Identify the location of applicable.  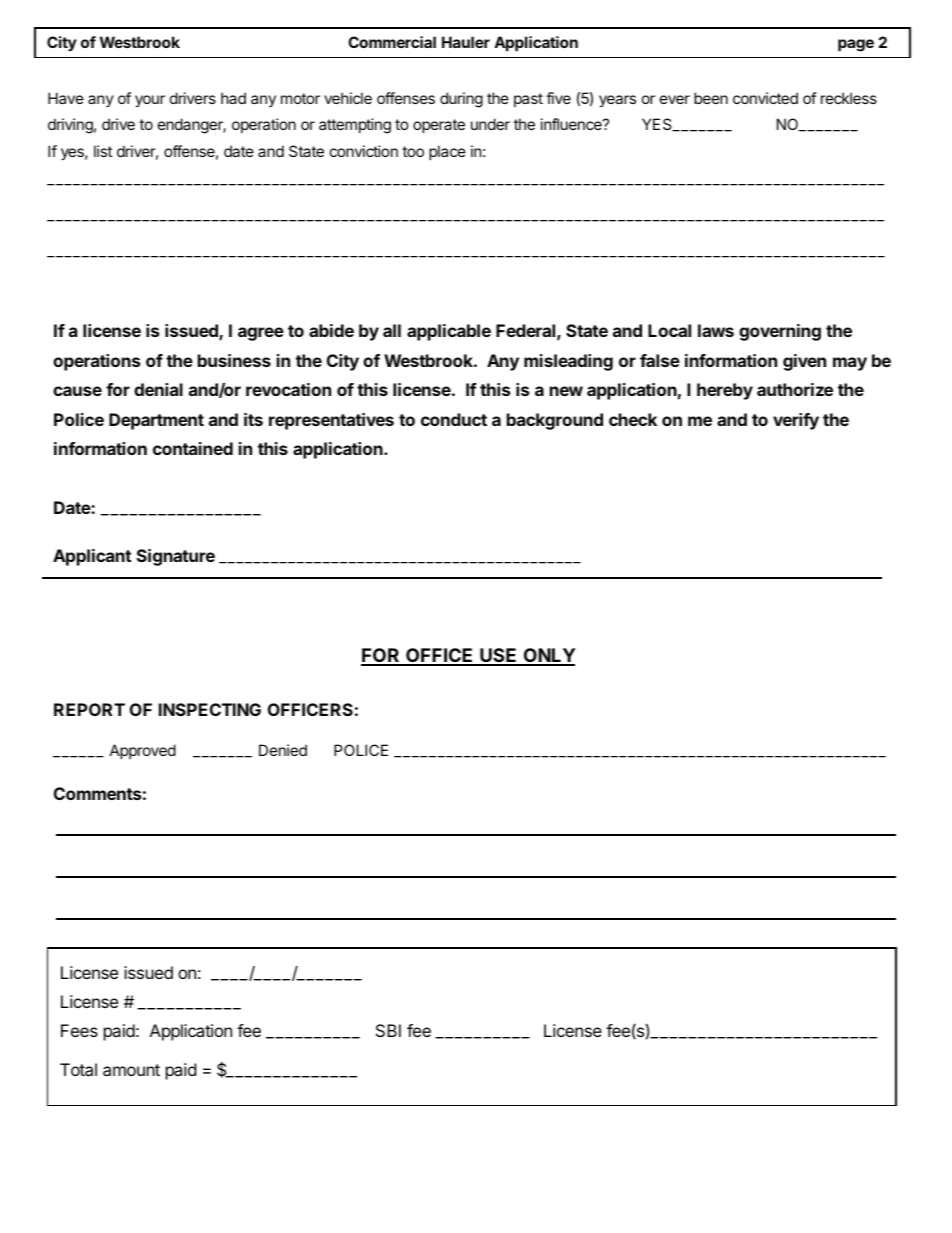
(449, 332).
